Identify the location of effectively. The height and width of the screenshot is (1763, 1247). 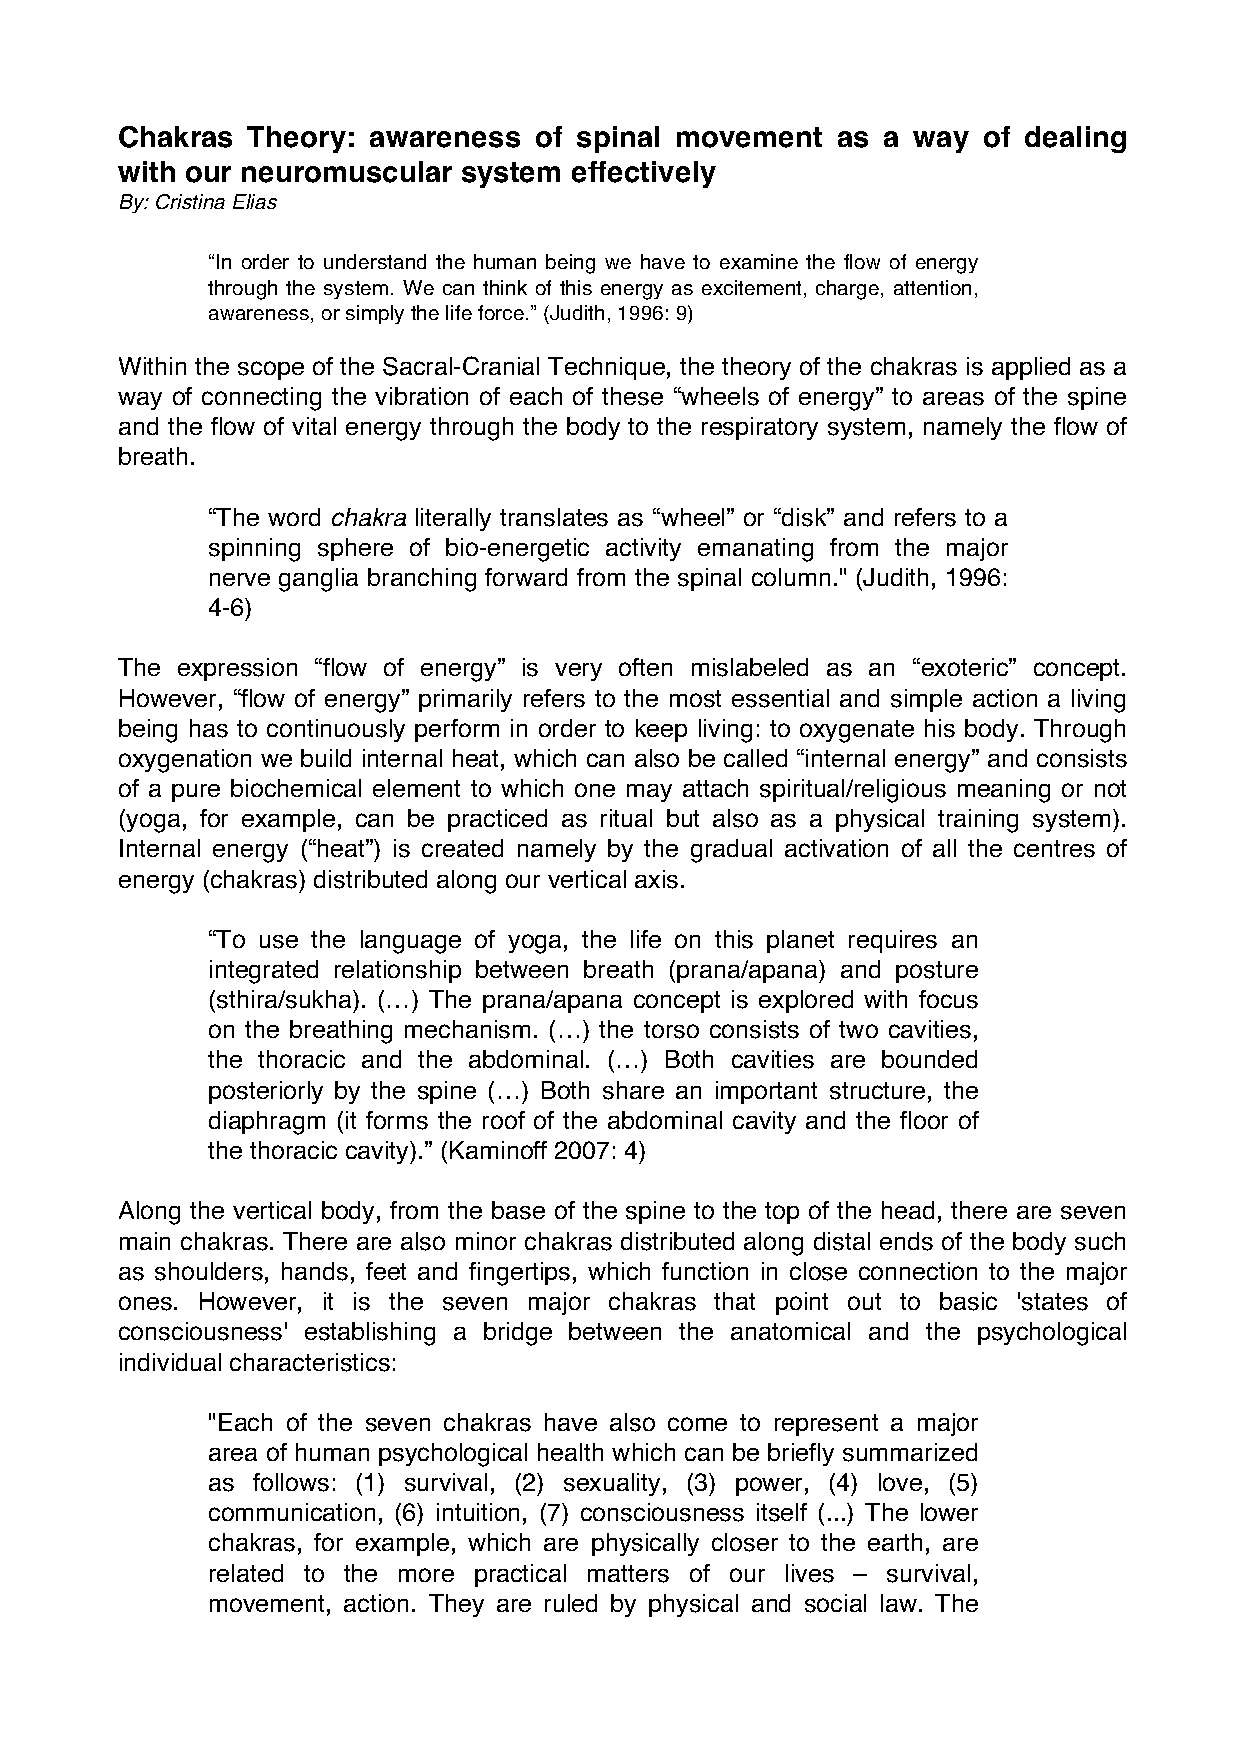
(644, 174).
